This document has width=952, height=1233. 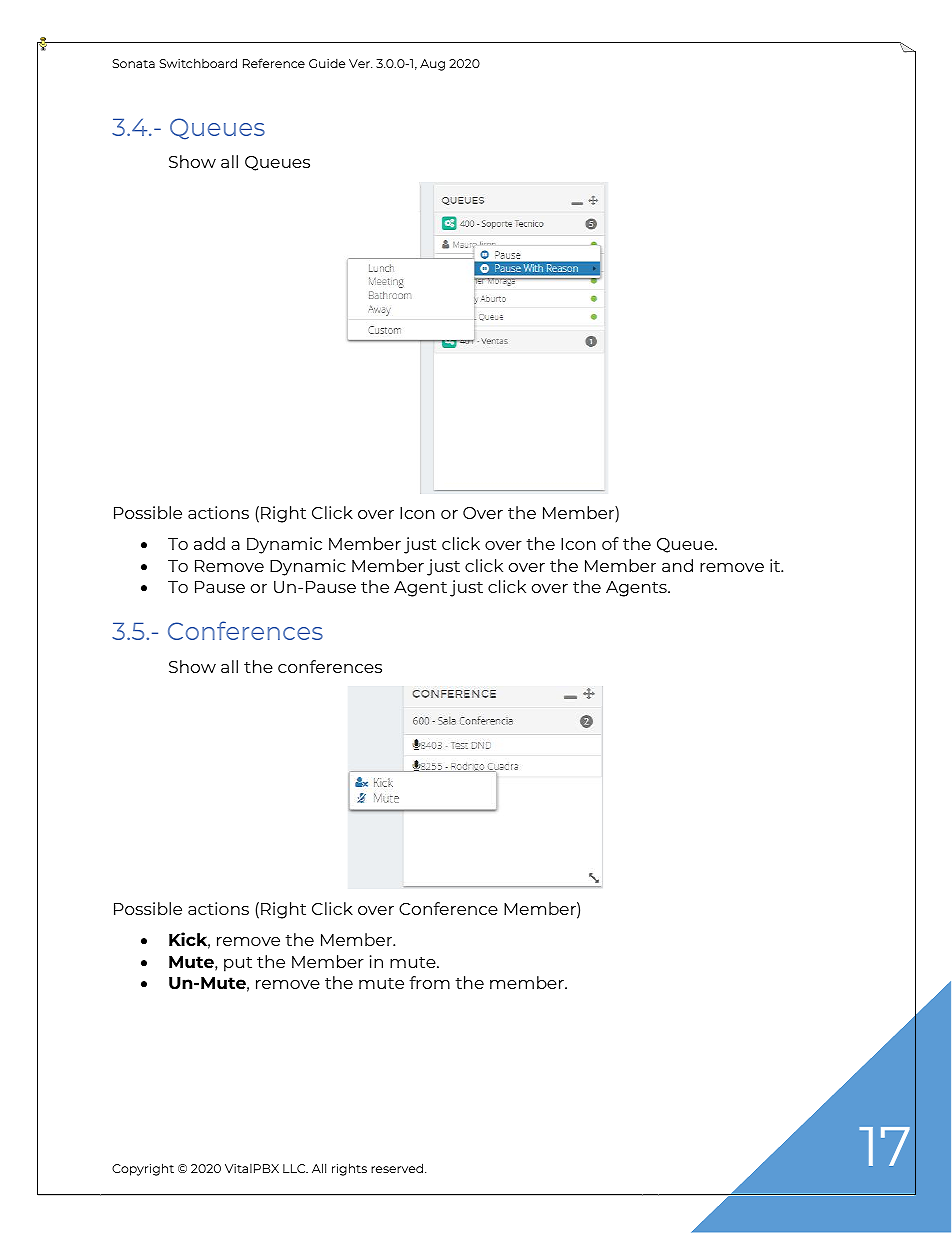 What do you see at coordinates (398, 1168) in the document?
I see `reserved` at bounding box center [398, 1168].
